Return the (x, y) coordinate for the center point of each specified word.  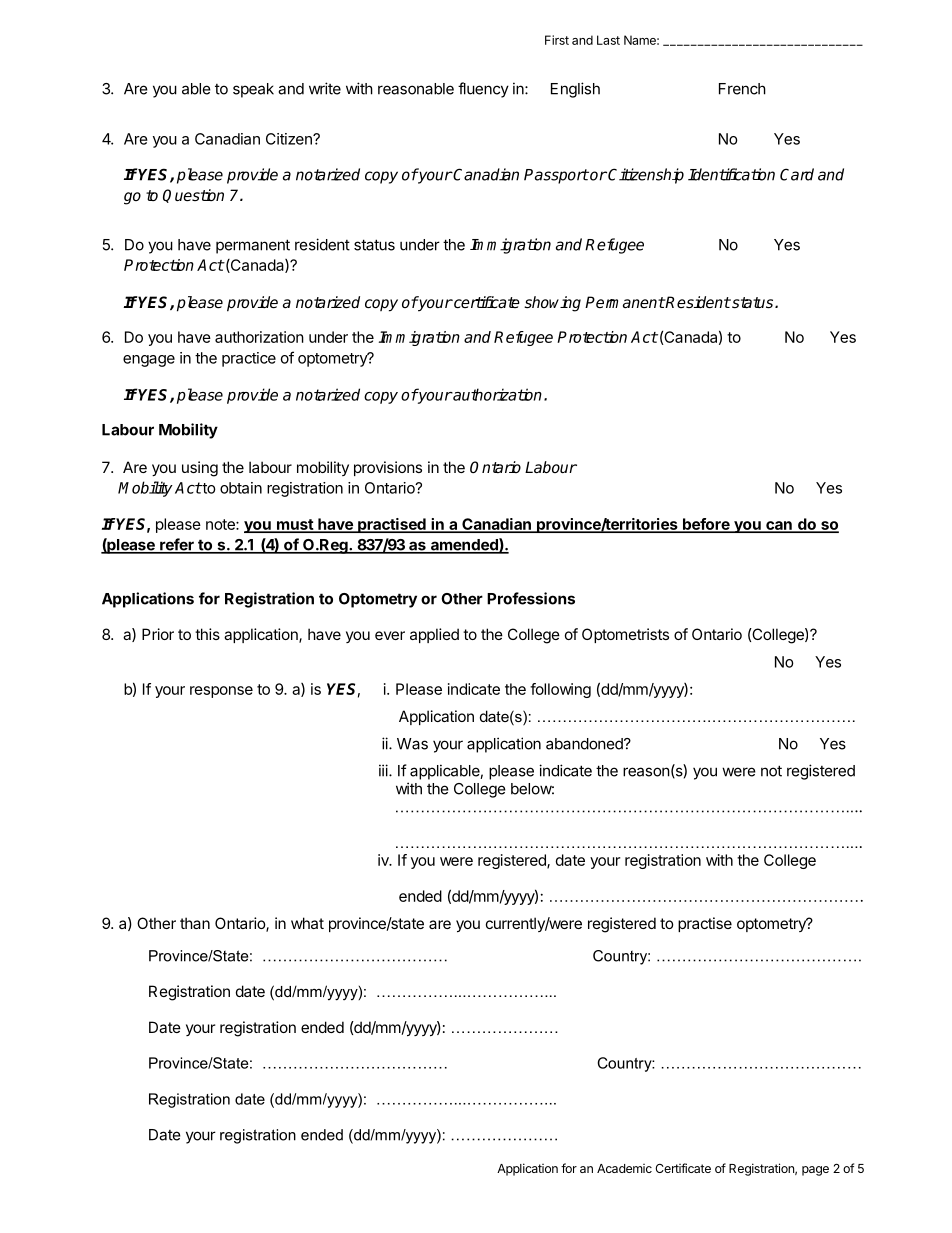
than (195, 923)
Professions (531, 598)
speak (253, 90)
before (706, 525)
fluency (483, 90)
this (207, 634)
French (742, 89)
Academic (624, 1168)
